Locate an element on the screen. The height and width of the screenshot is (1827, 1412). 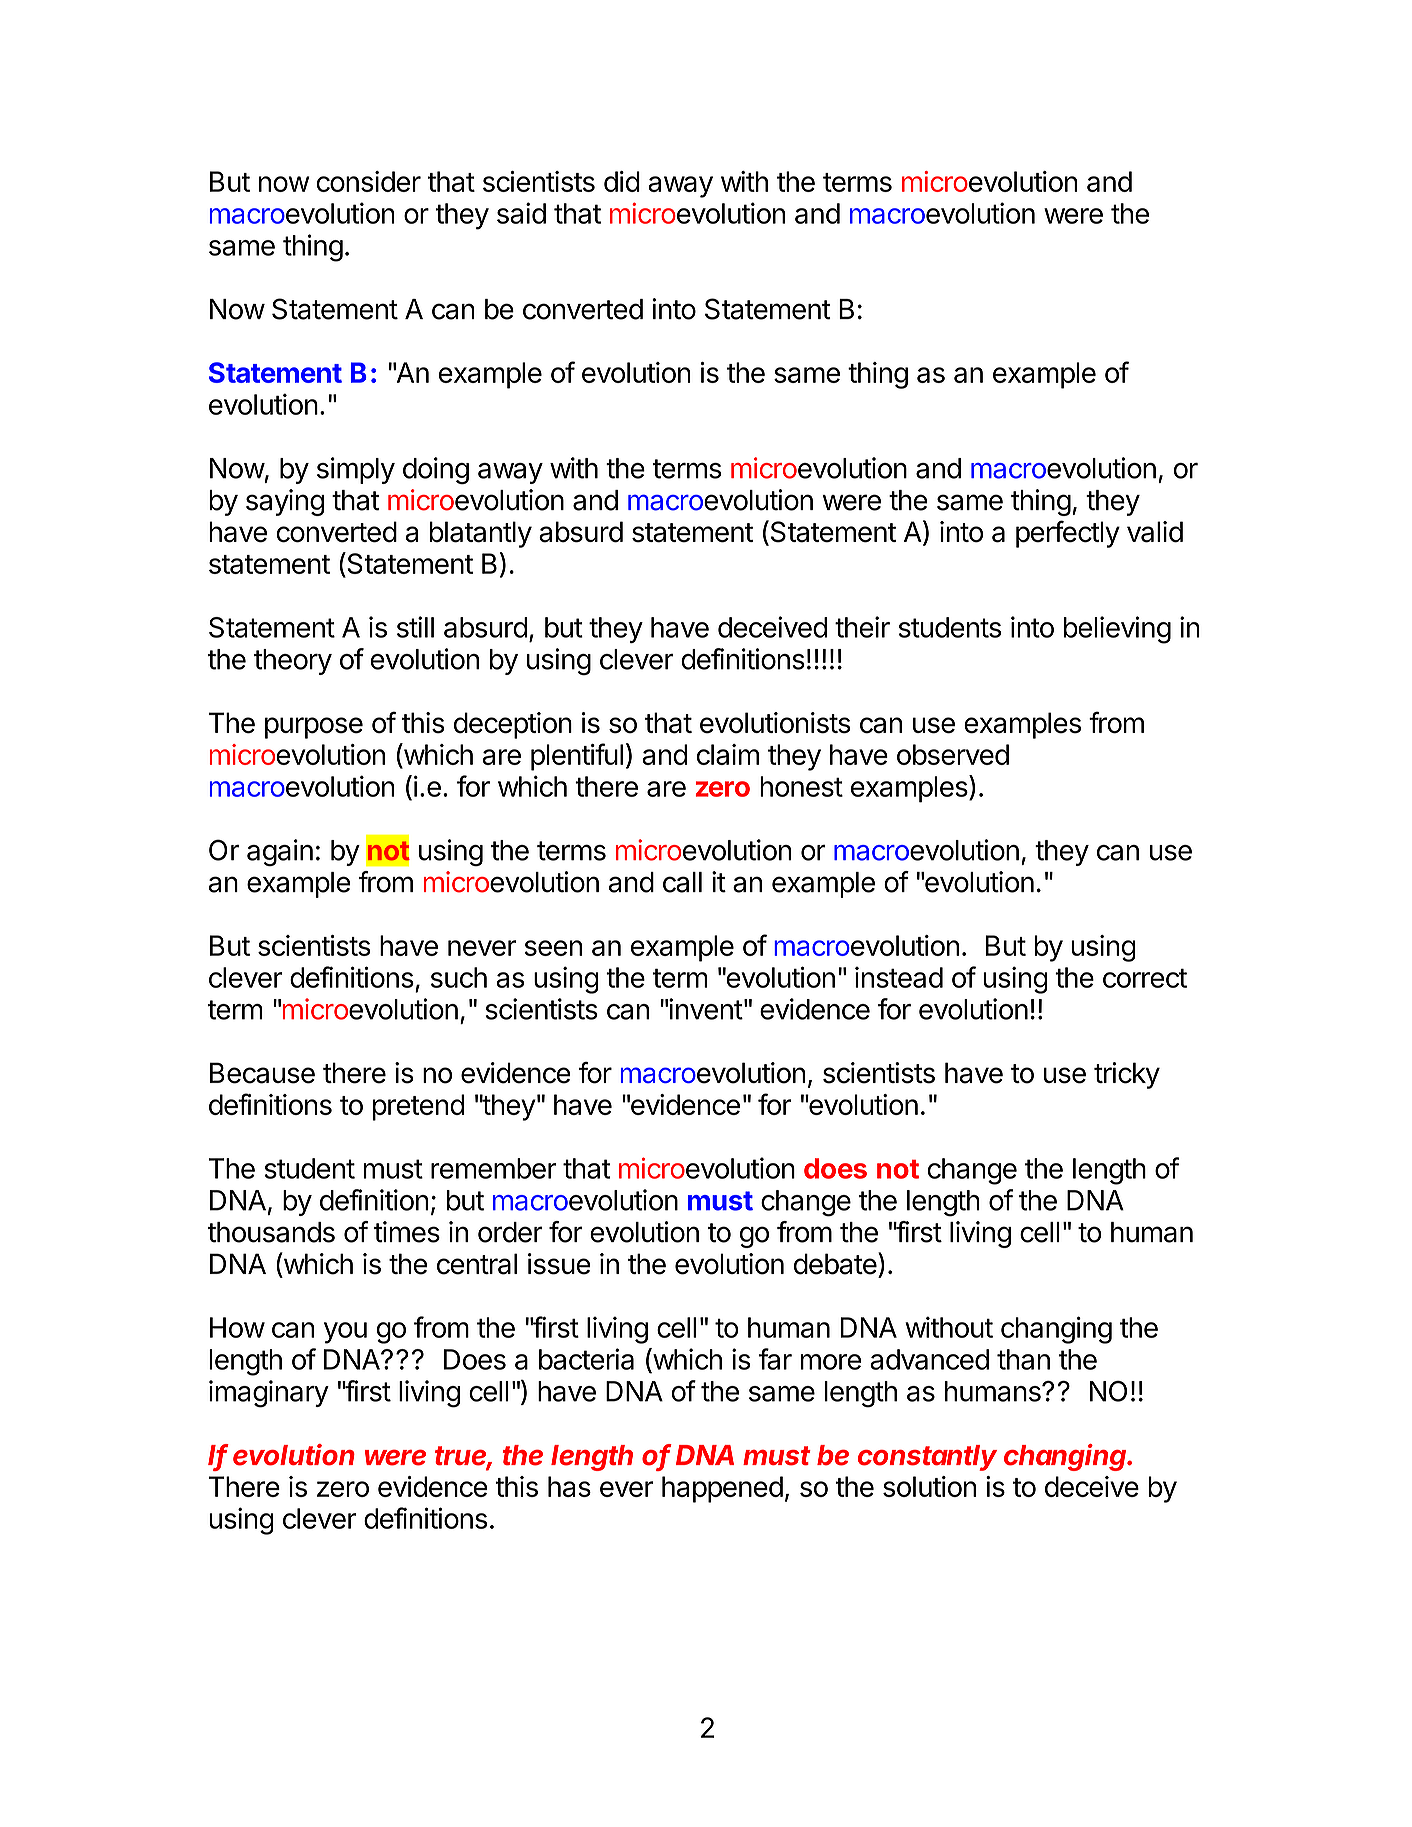
Because is located at coordinates (262, 1073).
